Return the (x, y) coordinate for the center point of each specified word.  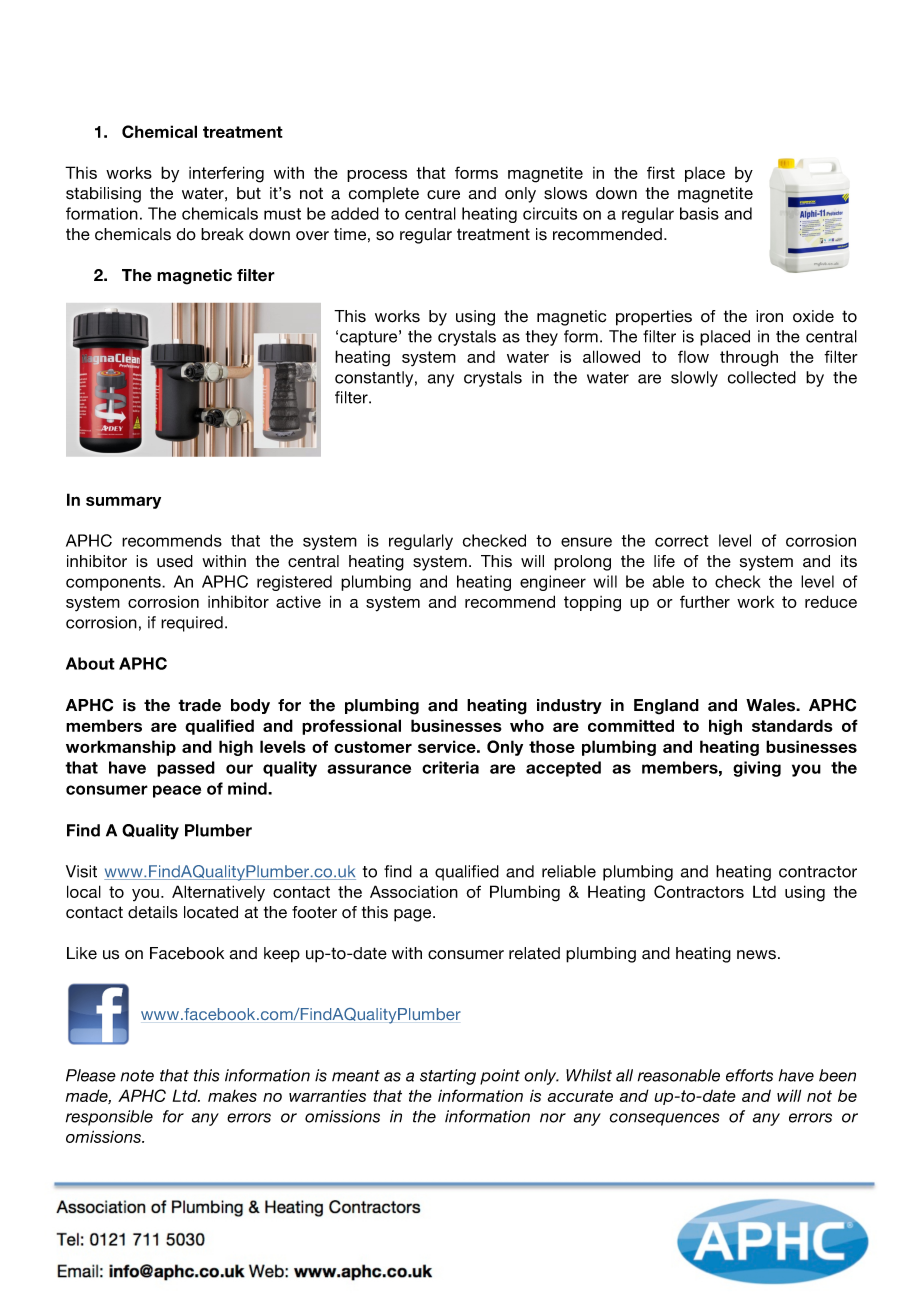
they (542, 338)
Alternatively (218, 893)
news (756, 955)
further (705, 601)
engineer (553, 583)
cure (443, 195)
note (137, 1076)
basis (699, 213)
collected (762, 377)
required (192, 624)
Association (414, 891)
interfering (226, 174)
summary (123, 502)
